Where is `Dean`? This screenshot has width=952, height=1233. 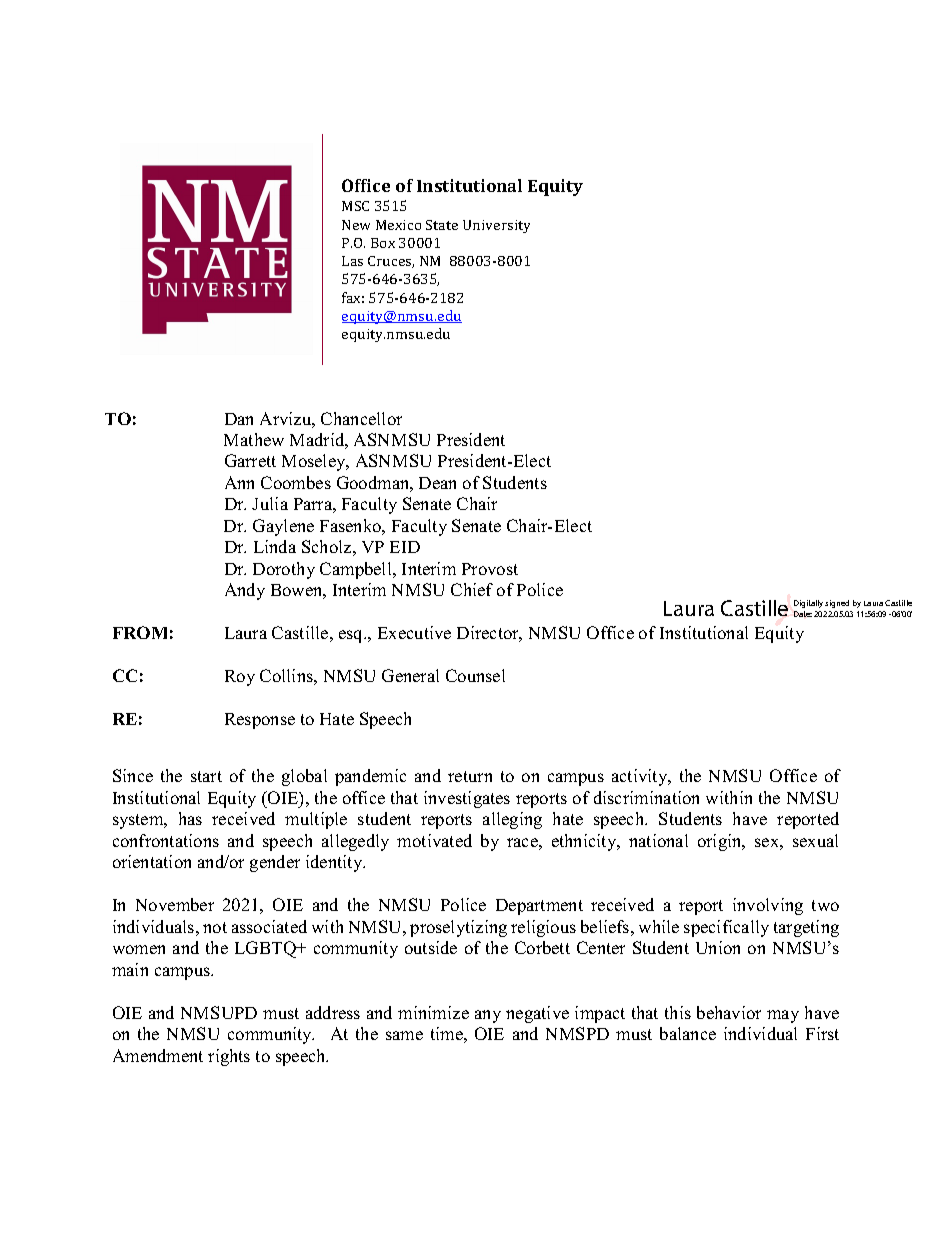
Dean is located at coordinates (437, 483).
